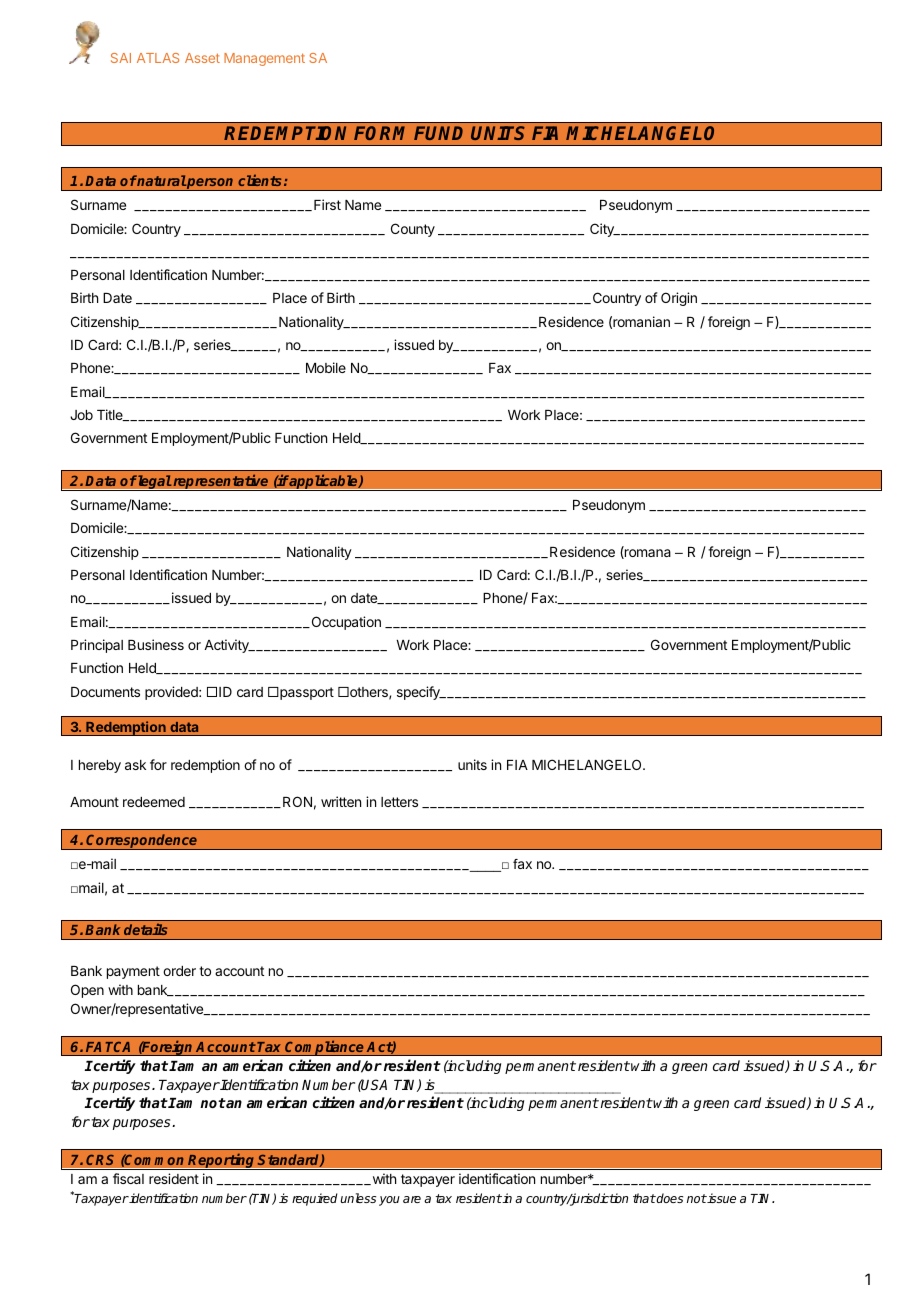 The image size is (924, 1307). Describe the element at coordinates (154, 802) in the document. I see `redeemed` at that location.
